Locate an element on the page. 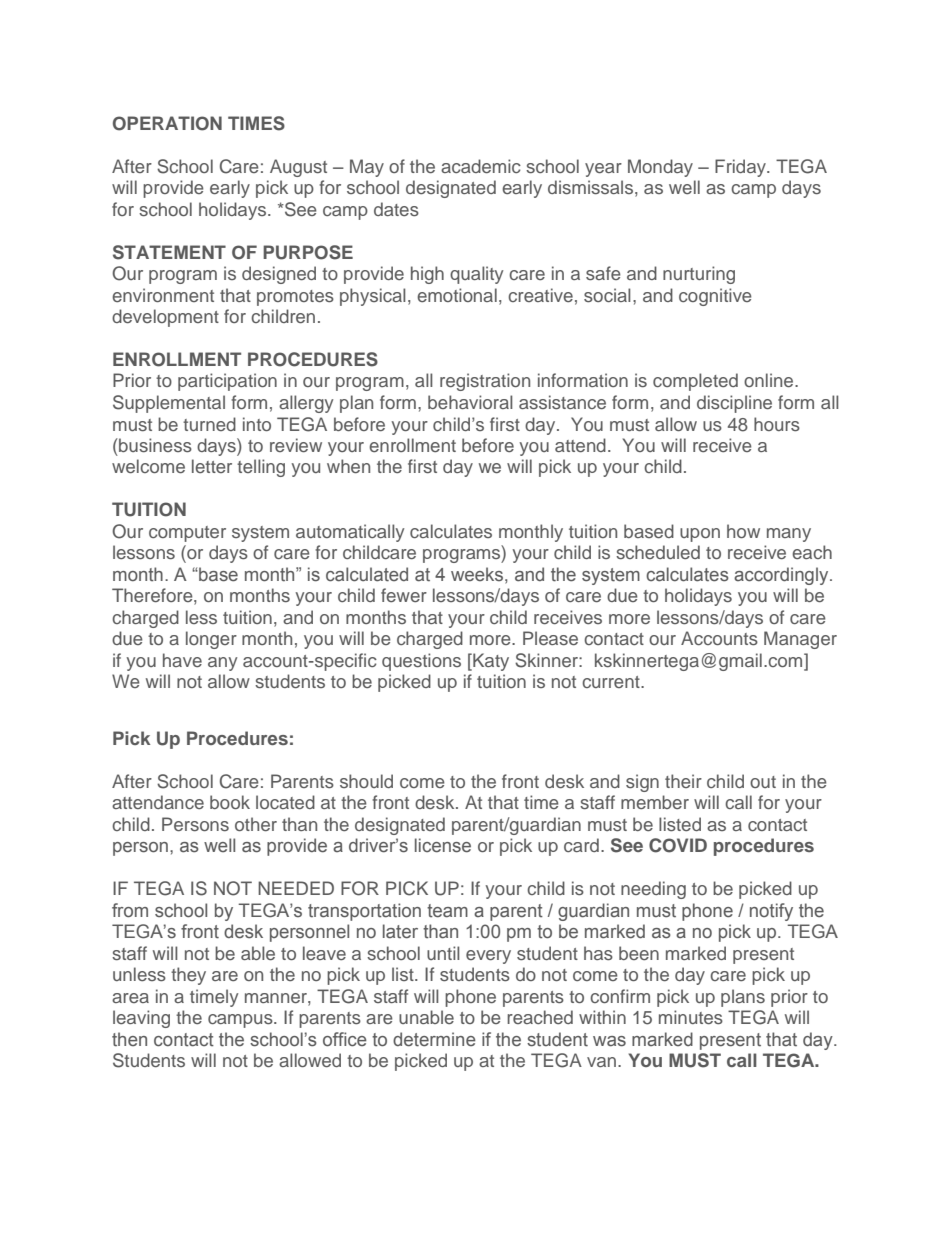 This page has height=1233, width=952. license is located at coordinates (443, 845).
